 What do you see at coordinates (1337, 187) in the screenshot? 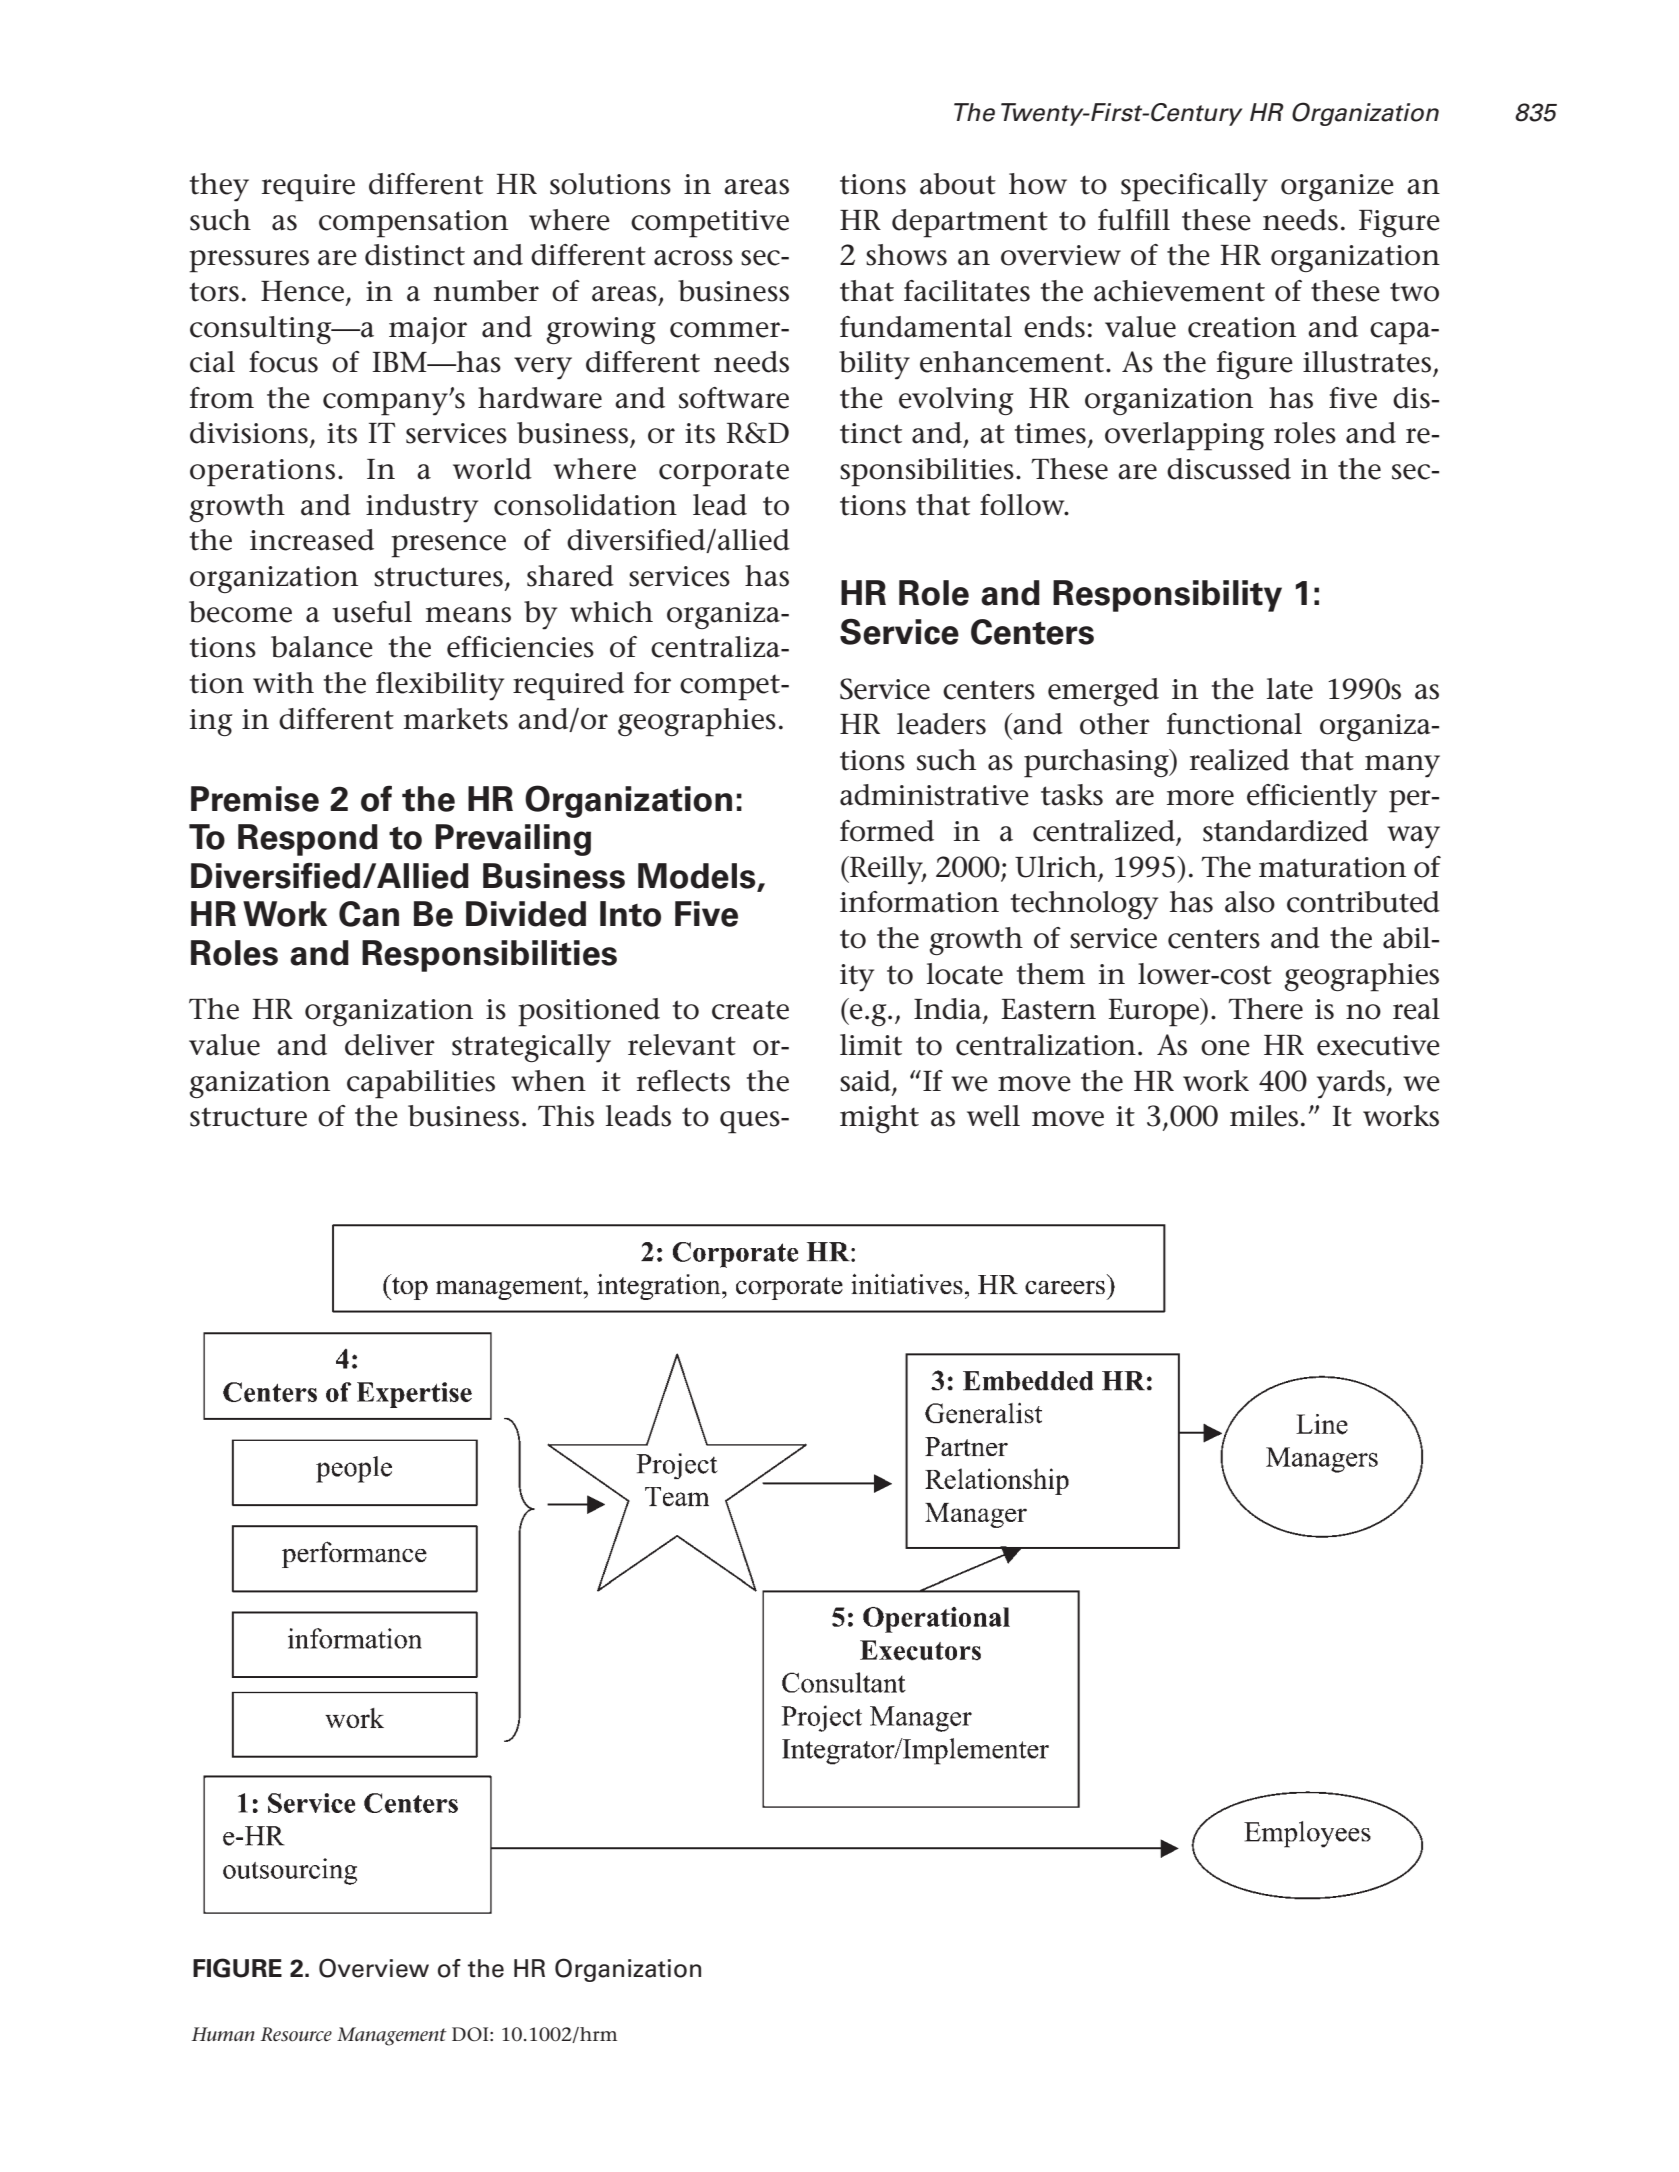
I see `organize` at bounding box center [1337, 187].
